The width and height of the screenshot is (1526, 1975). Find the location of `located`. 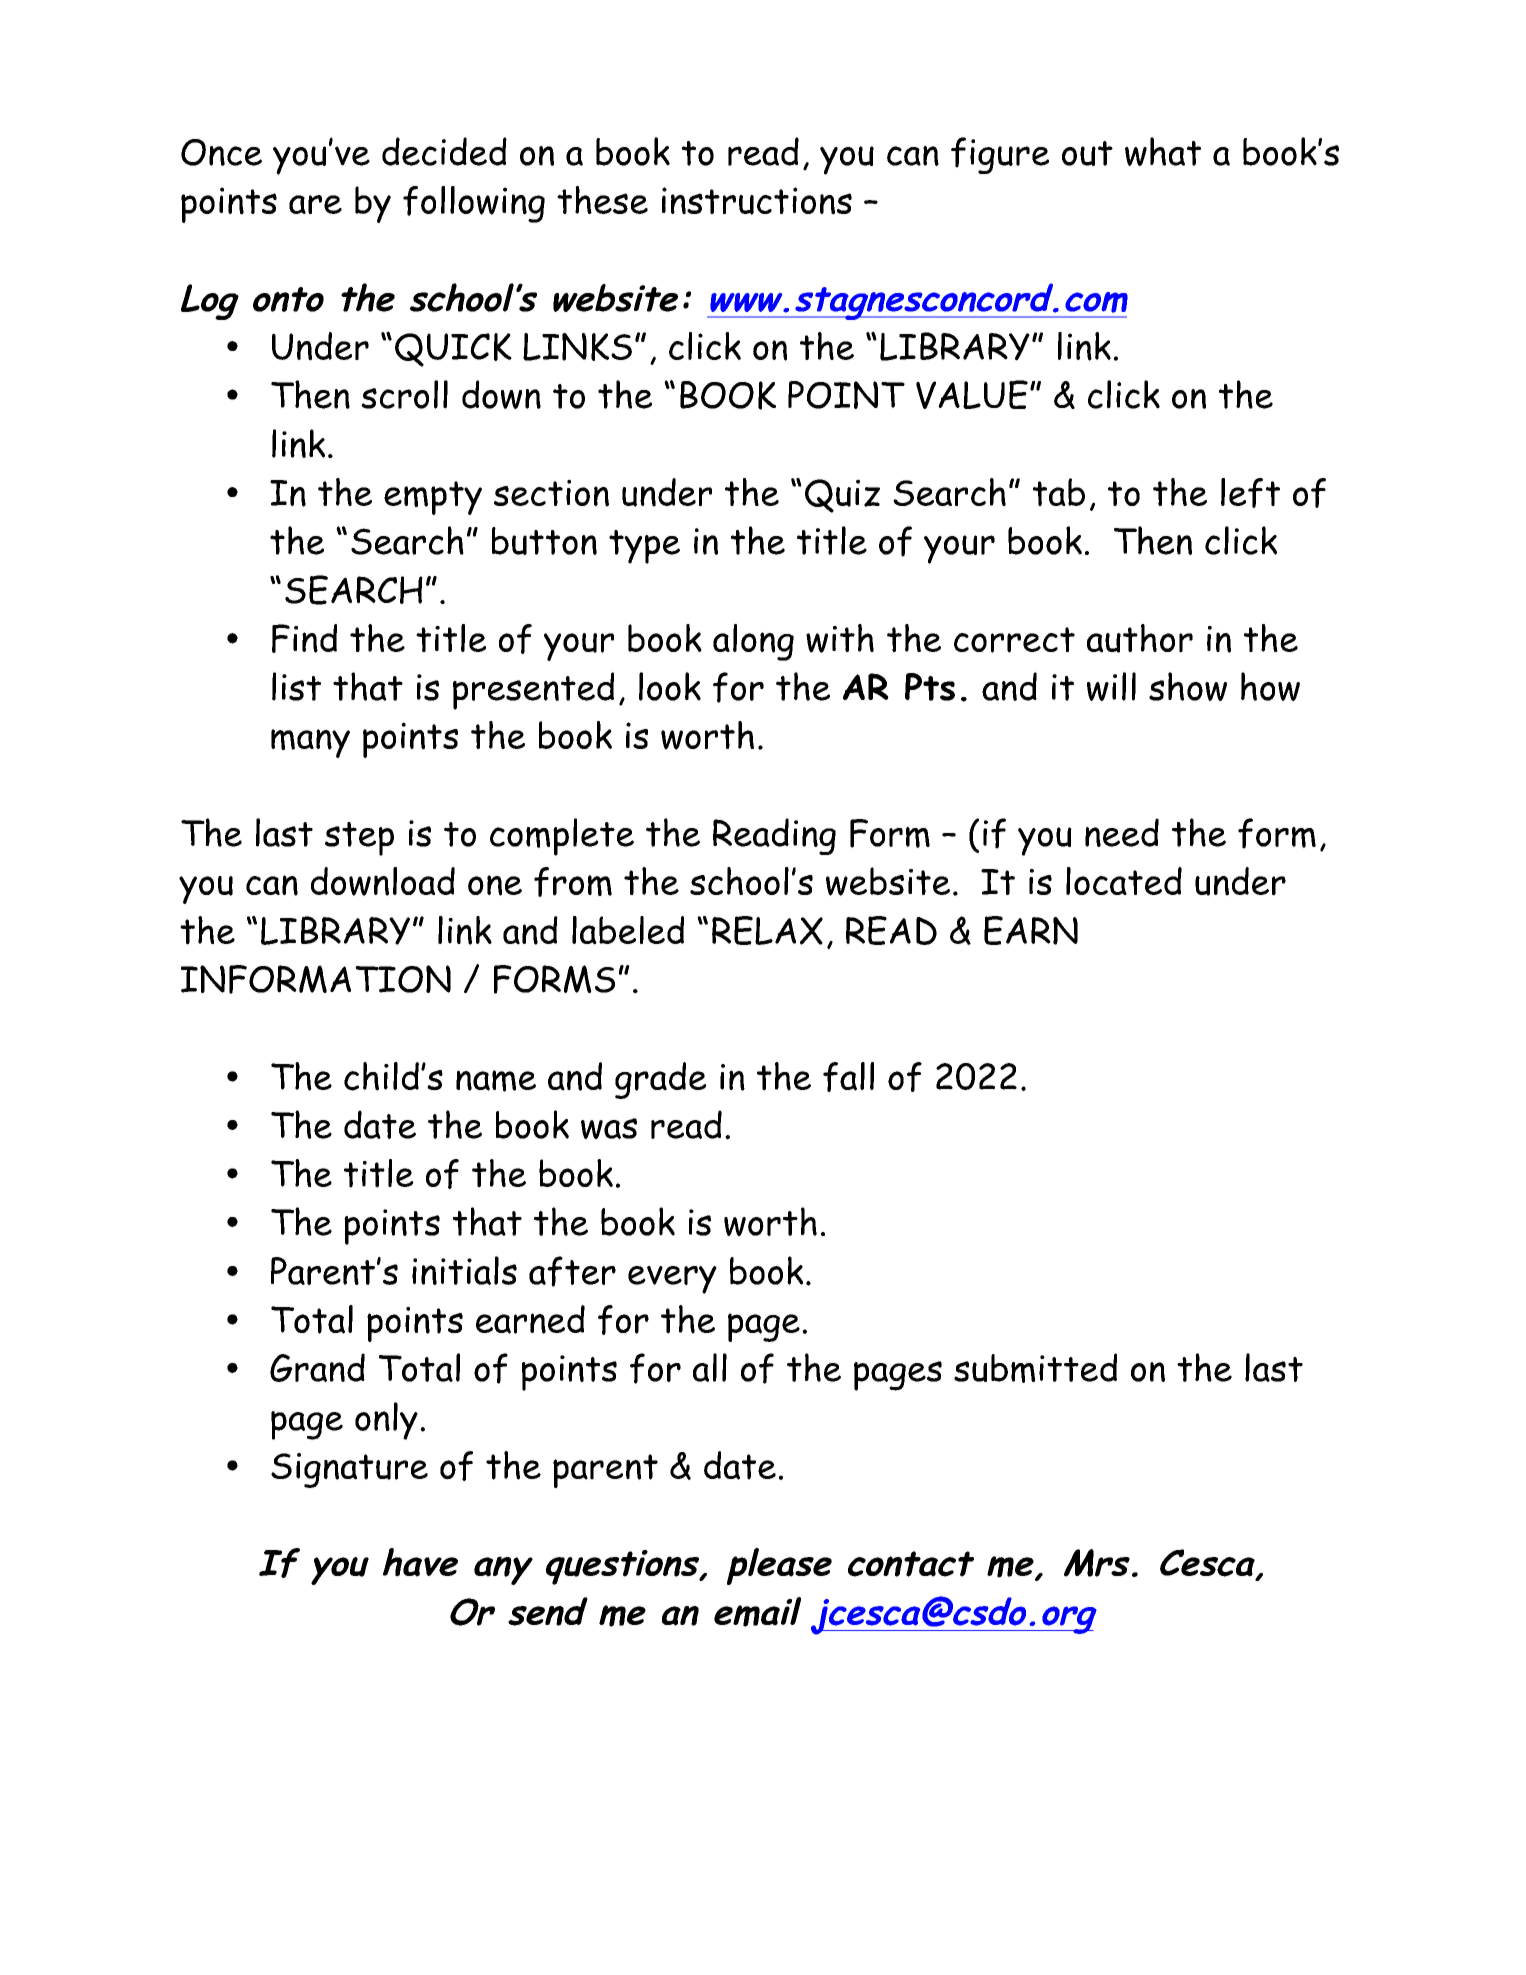

located is located at coordinates (1124, 881).
